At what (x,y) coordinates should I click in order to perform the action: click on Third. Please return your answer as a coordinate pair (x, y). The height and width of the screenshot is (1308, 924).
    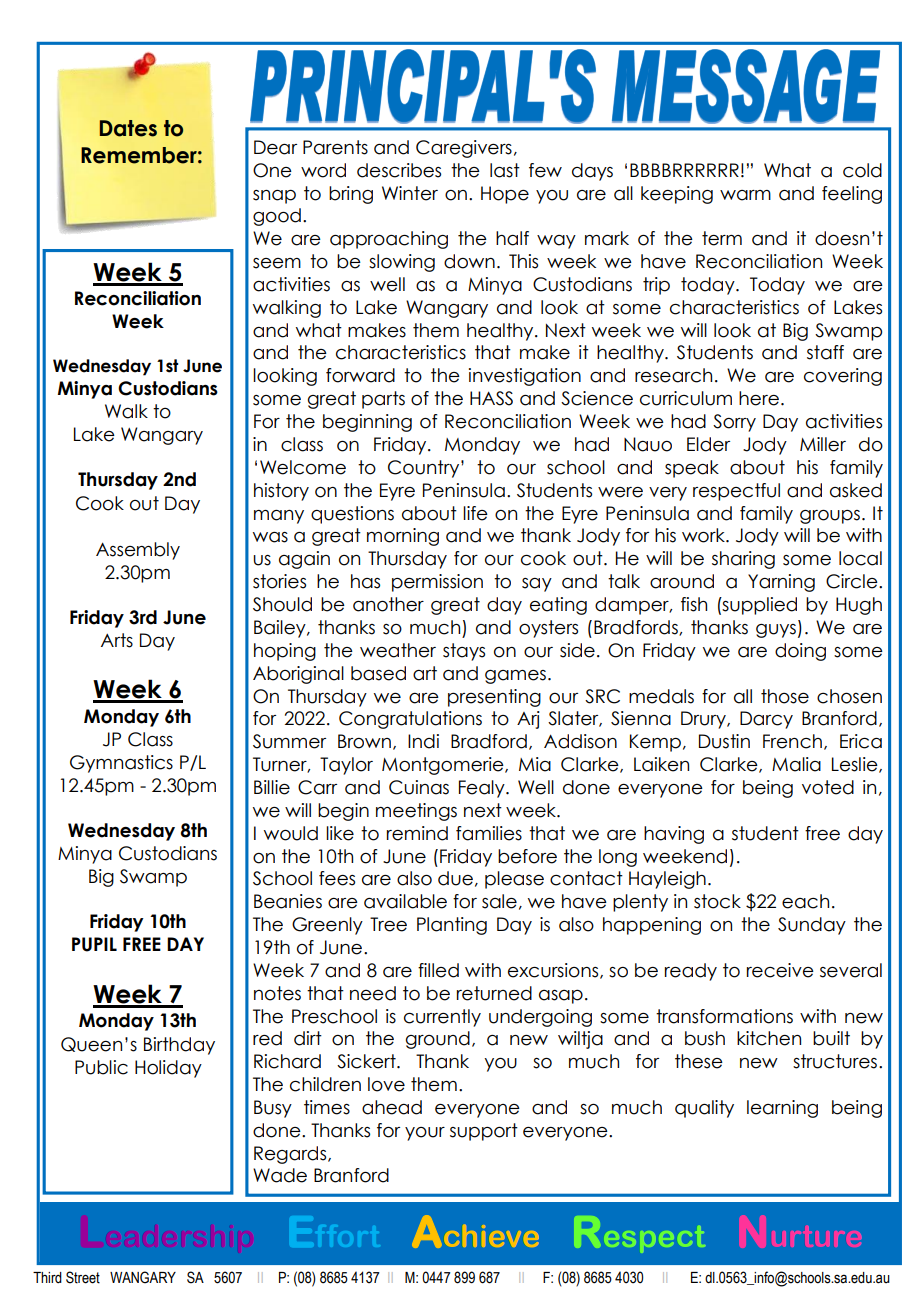
    Looking at the image, I should click on (47, 1277).
